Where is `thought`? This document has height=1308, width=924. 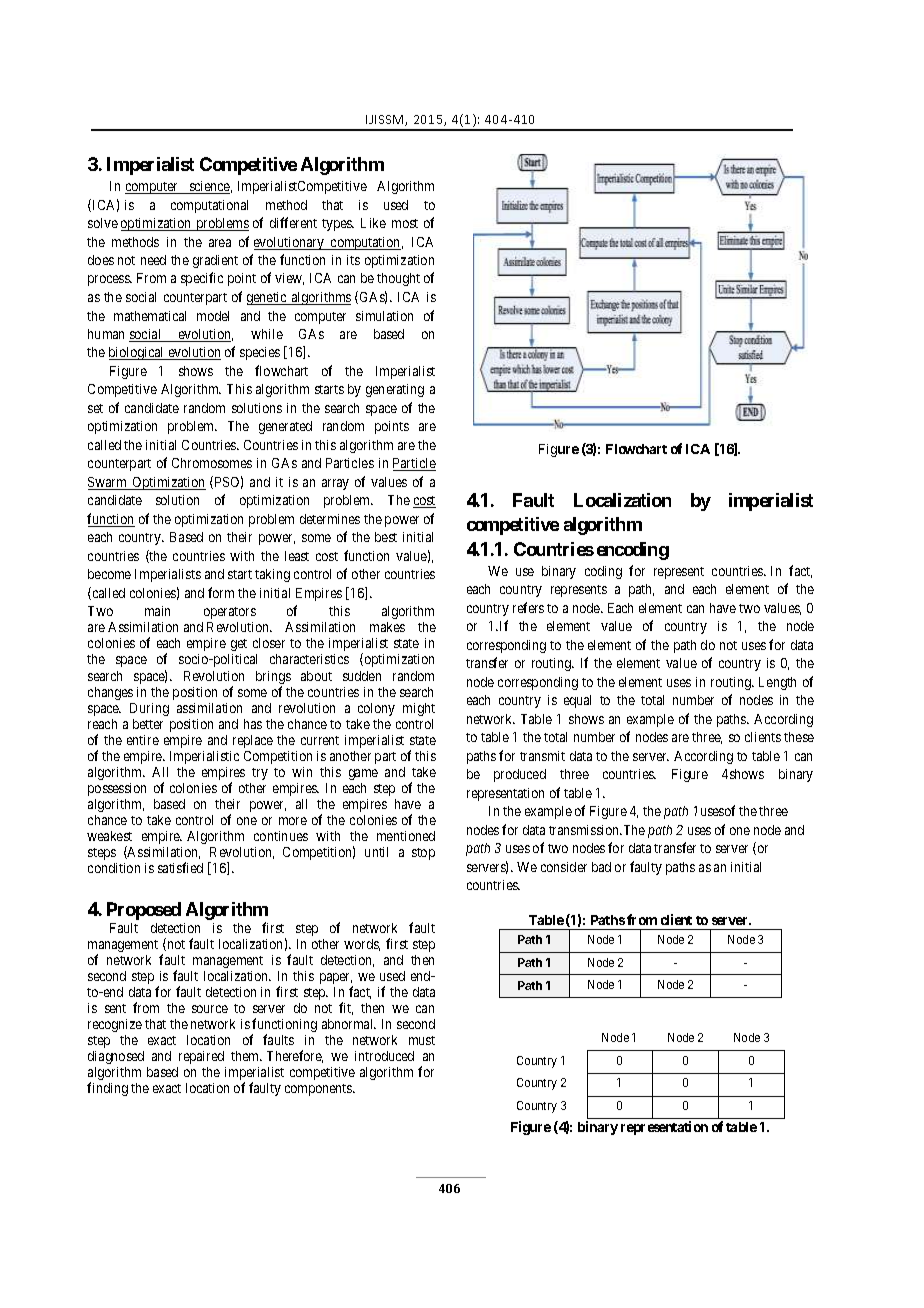 thought is located at coordinates (398, 279).
